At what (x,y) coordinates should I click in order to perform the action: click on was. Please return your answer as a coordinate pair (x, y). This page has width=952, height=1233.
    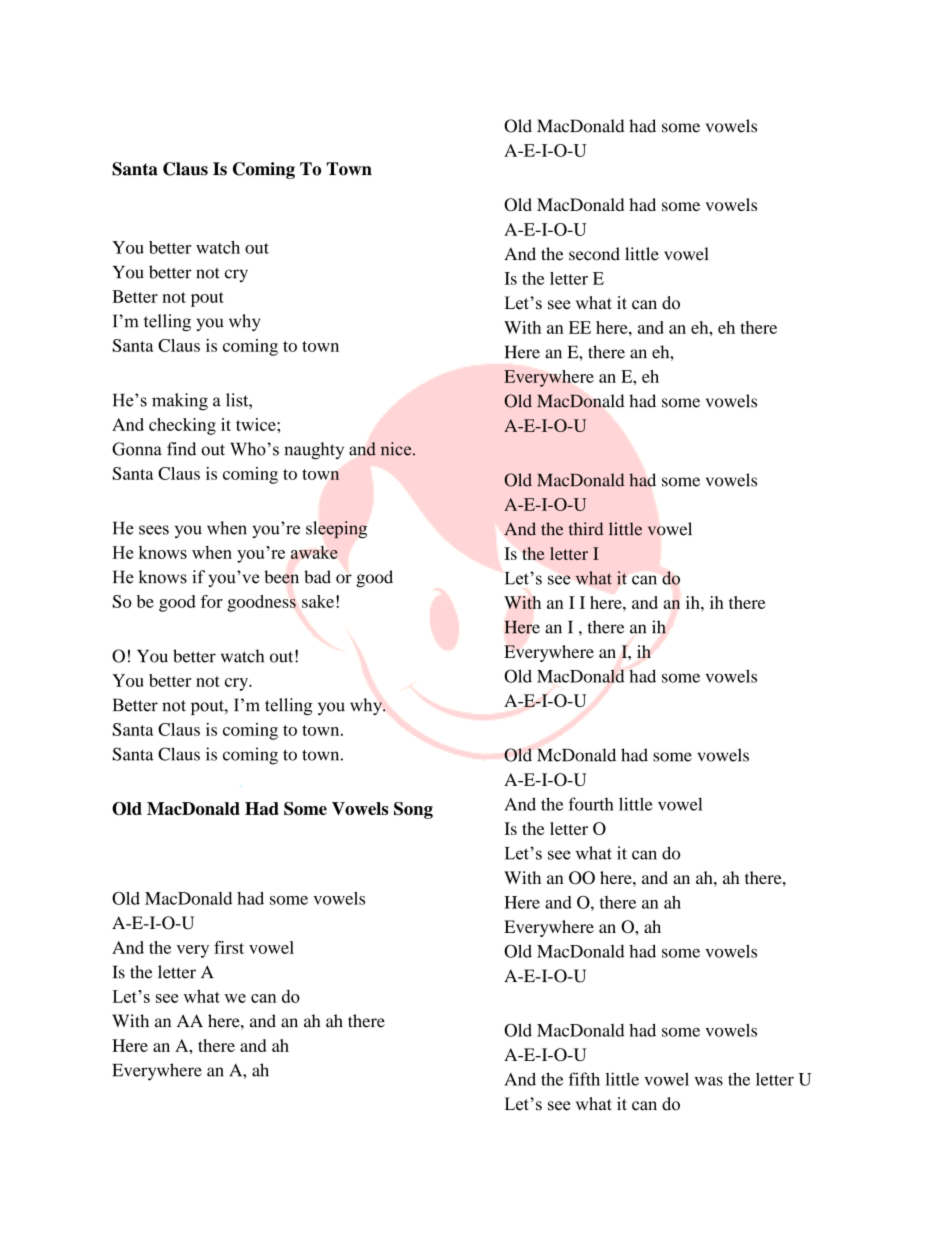
    Looking at the image, I should click on (709, 1081).
